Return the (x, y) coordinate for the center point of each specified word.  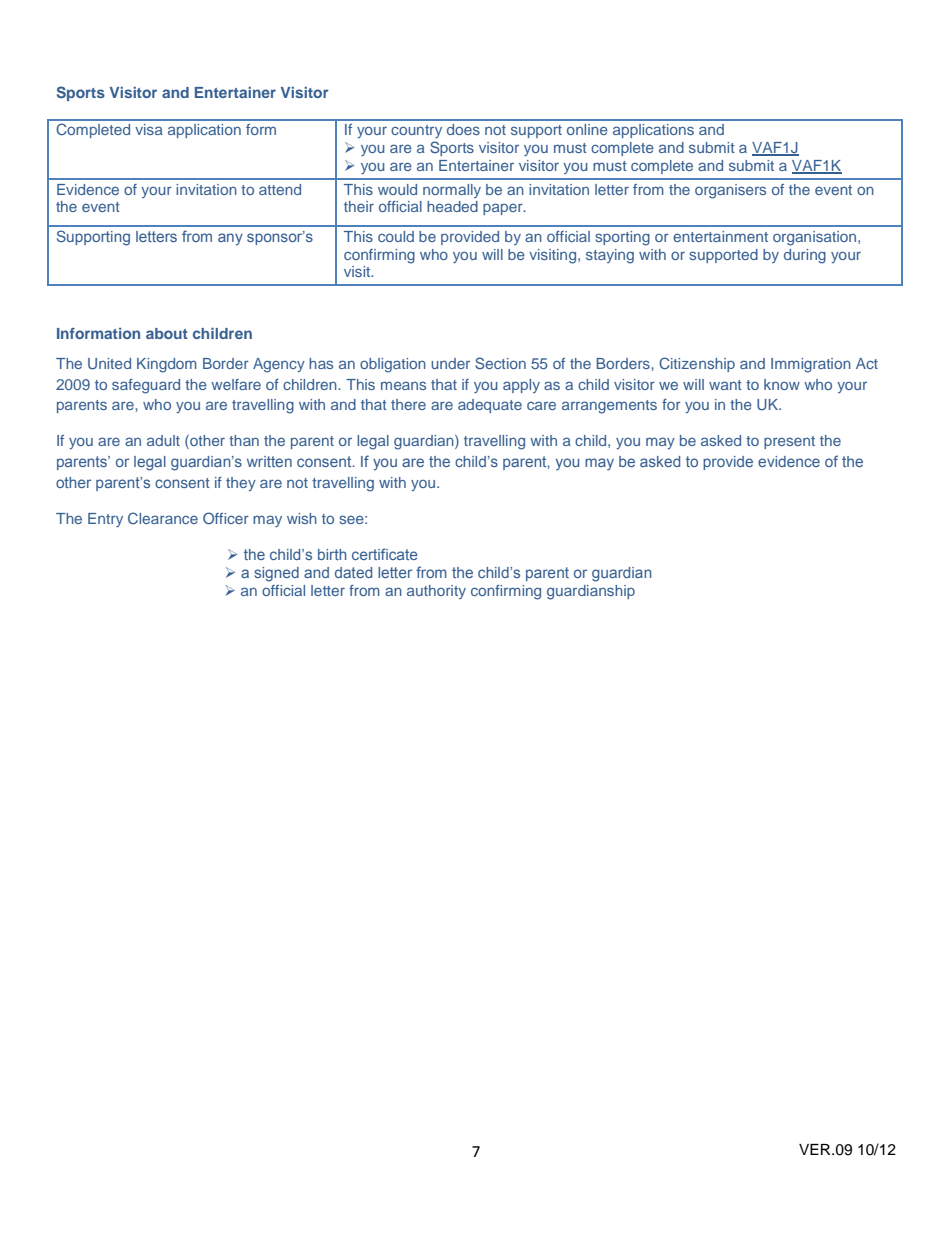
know (782, 384)
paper (504, 209)
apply (521, 386)
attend (280, 189)
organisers (730, 191)
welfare (236, 384)
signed (276, 574)
